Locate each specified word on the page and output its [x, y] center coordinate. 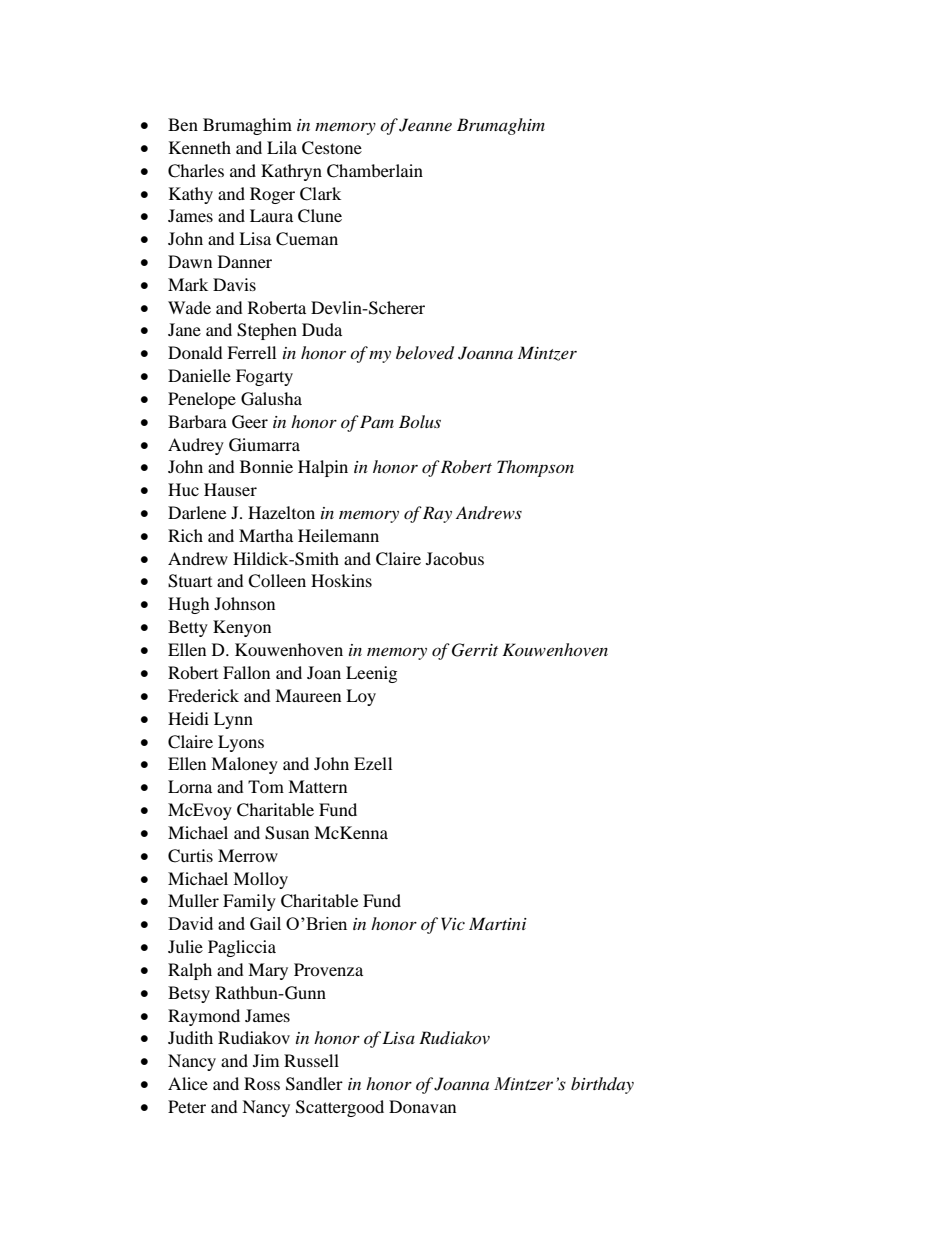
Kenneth [200, 147]
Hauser [230, 489]
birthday [602, 1085]
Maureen [308, 695]
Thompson [535, 468]
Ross [262, 1083]
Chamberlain [375, 171]
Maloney [244, 765]
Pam [377, 421]
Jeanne [425, 125]
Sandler [314, 1084]
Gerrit [475, 650]
